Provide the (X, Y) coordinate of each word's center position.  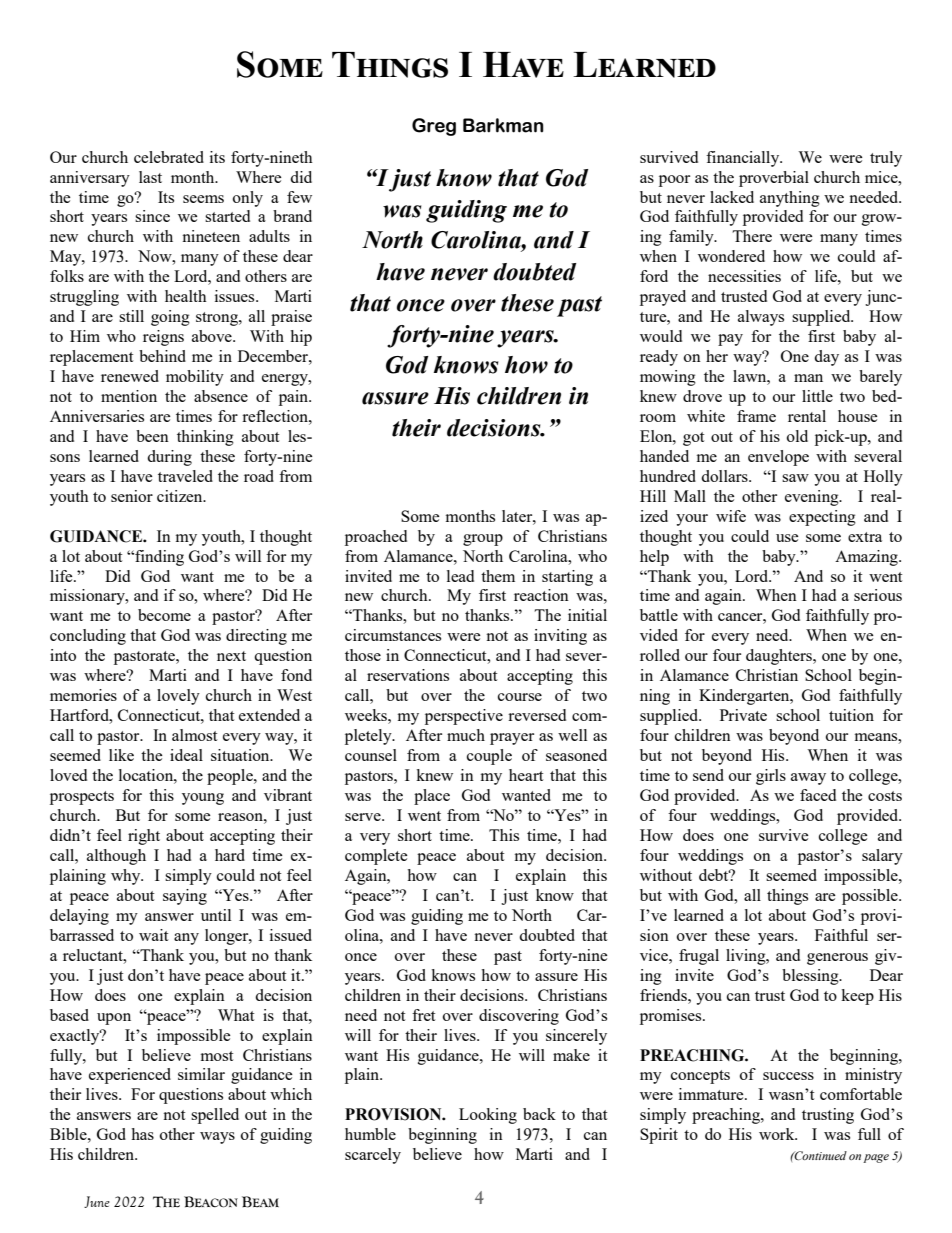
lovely (178, 697)
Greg (434, 127)
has (142, 1134)
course (520, 697)
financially (744, 159)
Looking (488, 1116)
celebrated (169, 157)
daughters (780, 657)
